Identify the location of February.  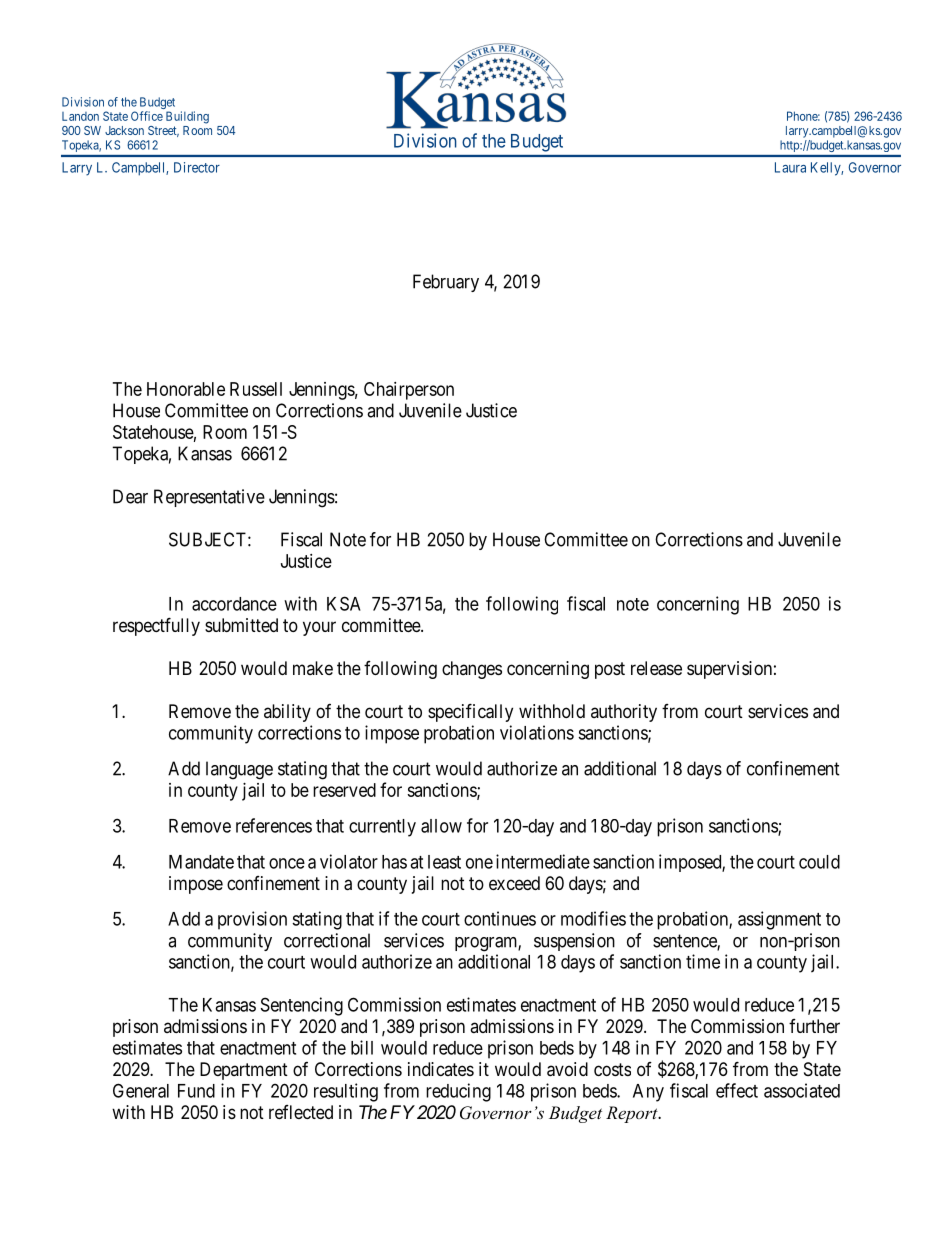
(446, 283).
